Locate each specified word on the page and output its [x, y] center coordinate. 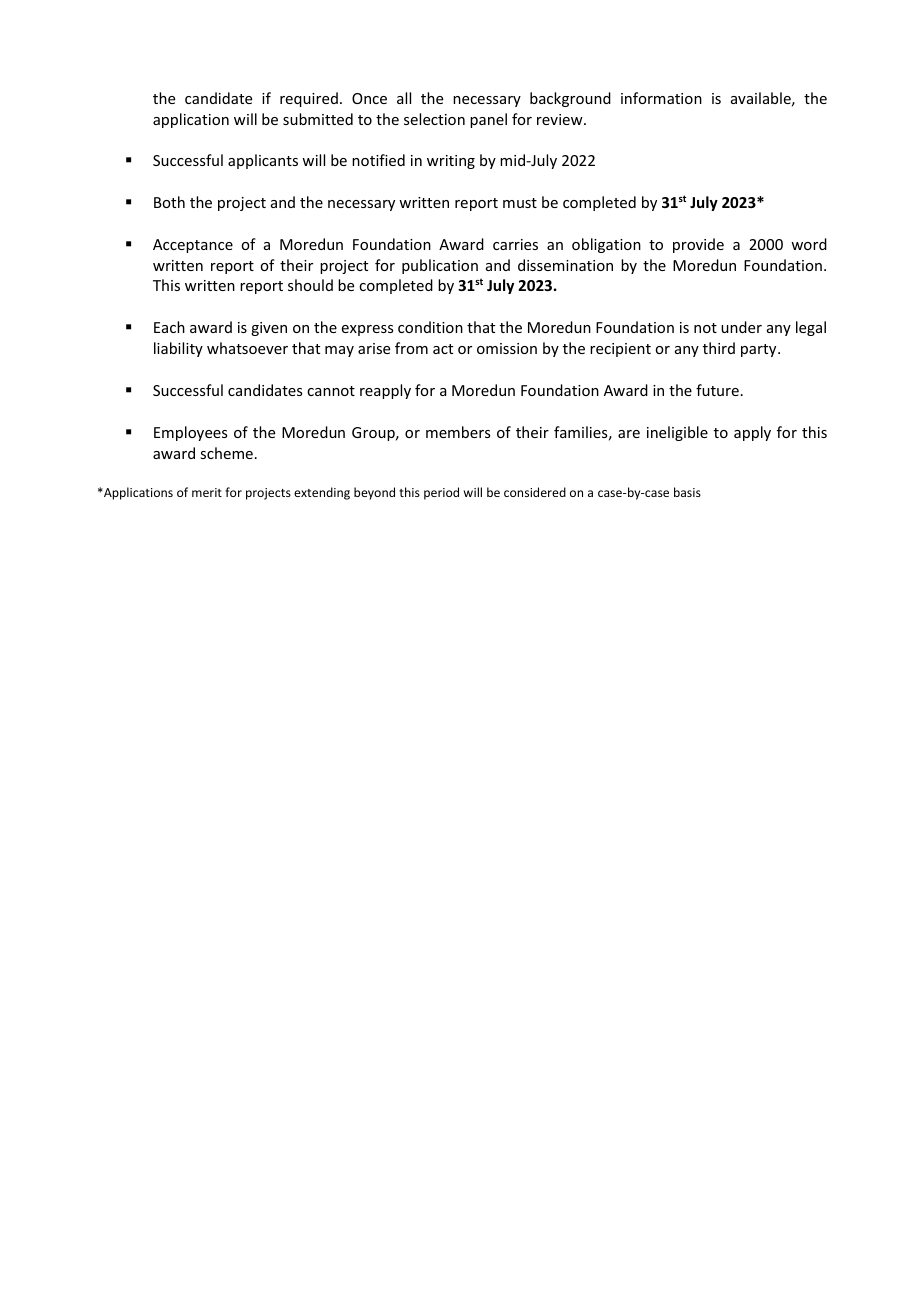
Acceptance [193, 246]
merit [207, 492]
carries [515, 244]
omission [507, 348]
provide [698, 245]
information [661, 98]
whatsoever [247, 348]
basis [687, 492]
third [719, 348]
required [309, 99]
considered [535, 492]
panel [488, 120]
